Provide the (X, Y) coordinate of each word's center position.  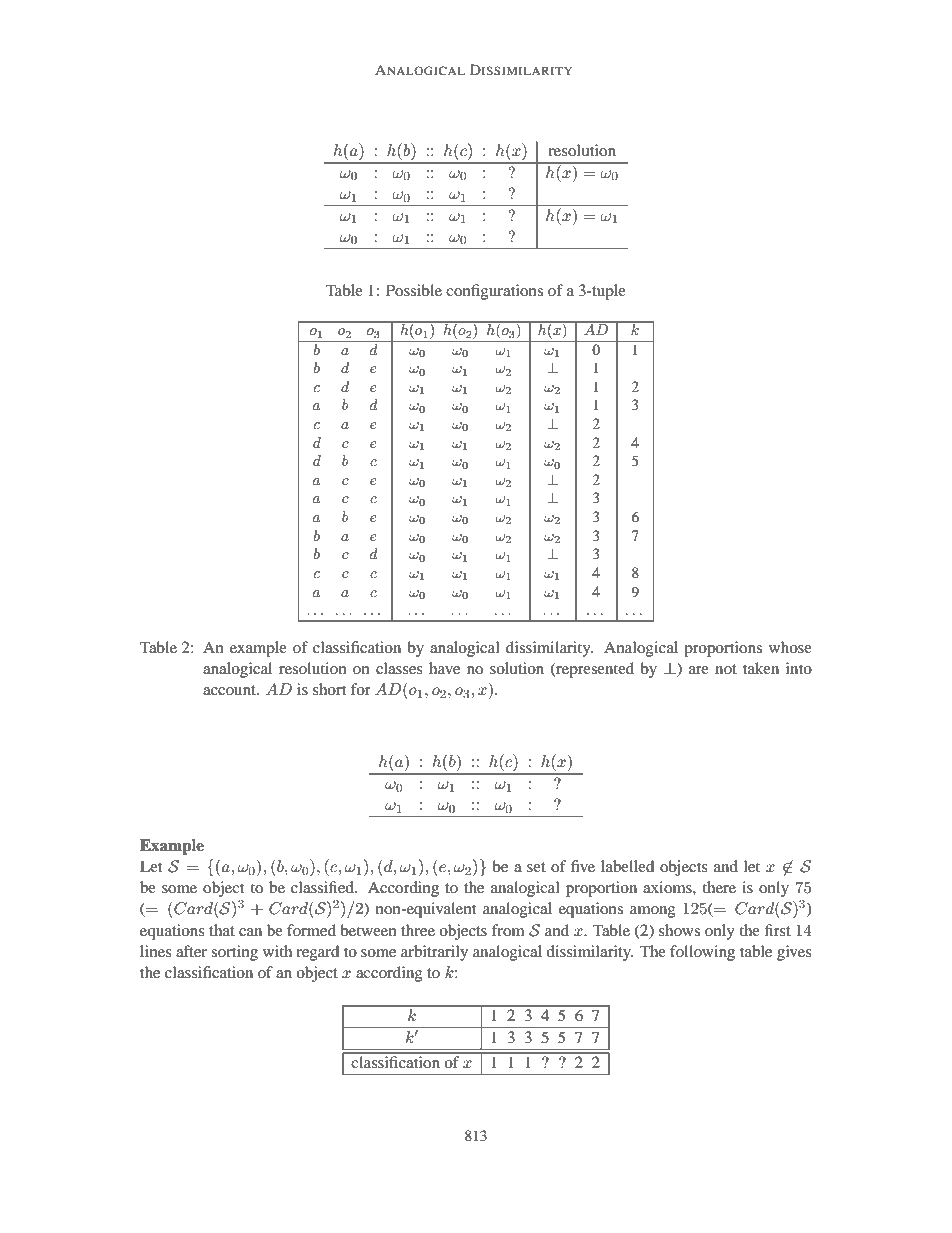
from (508, 930)
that (222, 930)
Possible (414, 290)
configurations (494, 292)
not (726, 669)
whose (790, 647)
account (230, 690)
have (444, 668)
